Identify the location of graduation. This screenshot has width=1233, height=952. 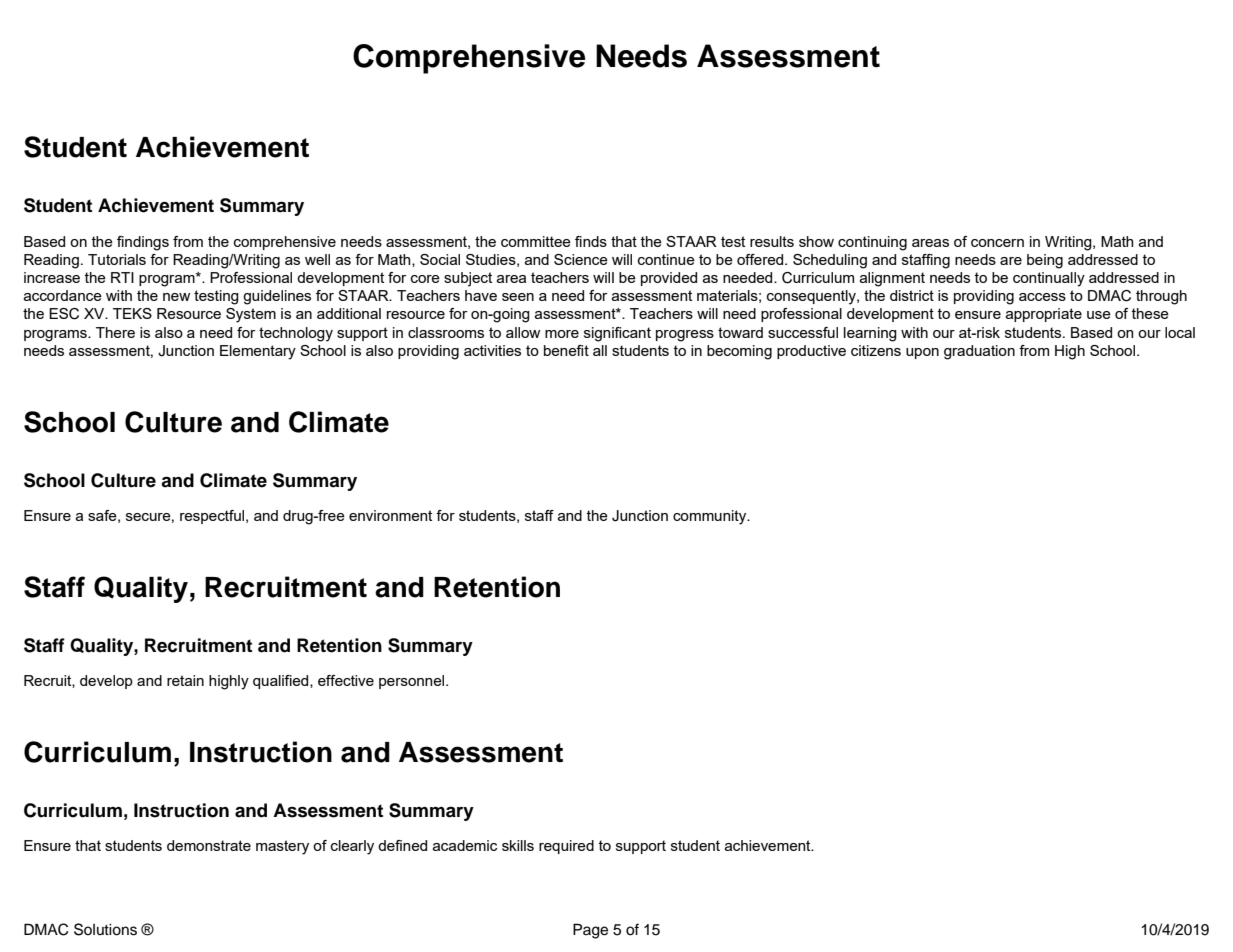
(979, 352).
